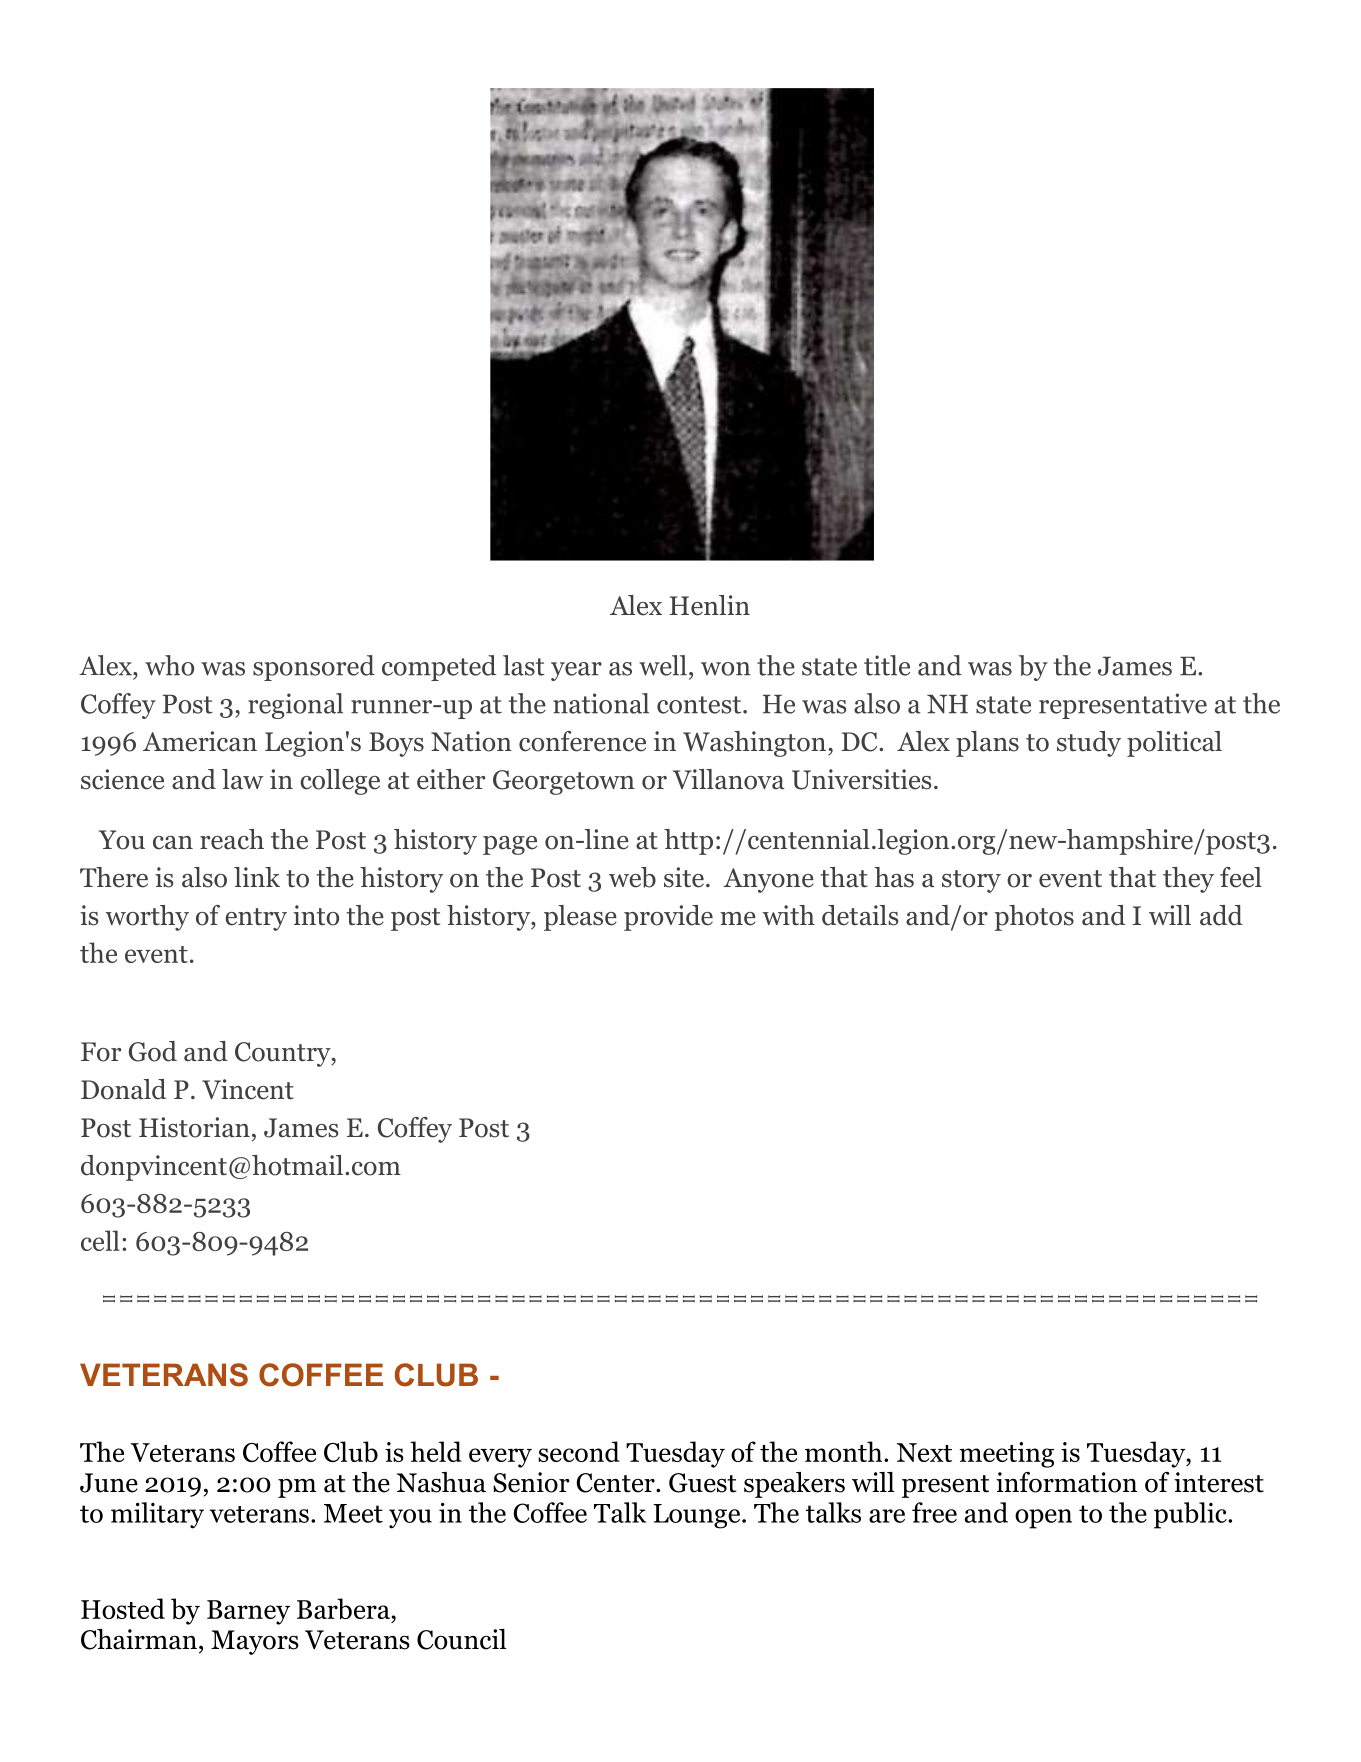  I want to click on second, so click(579, 1451).
